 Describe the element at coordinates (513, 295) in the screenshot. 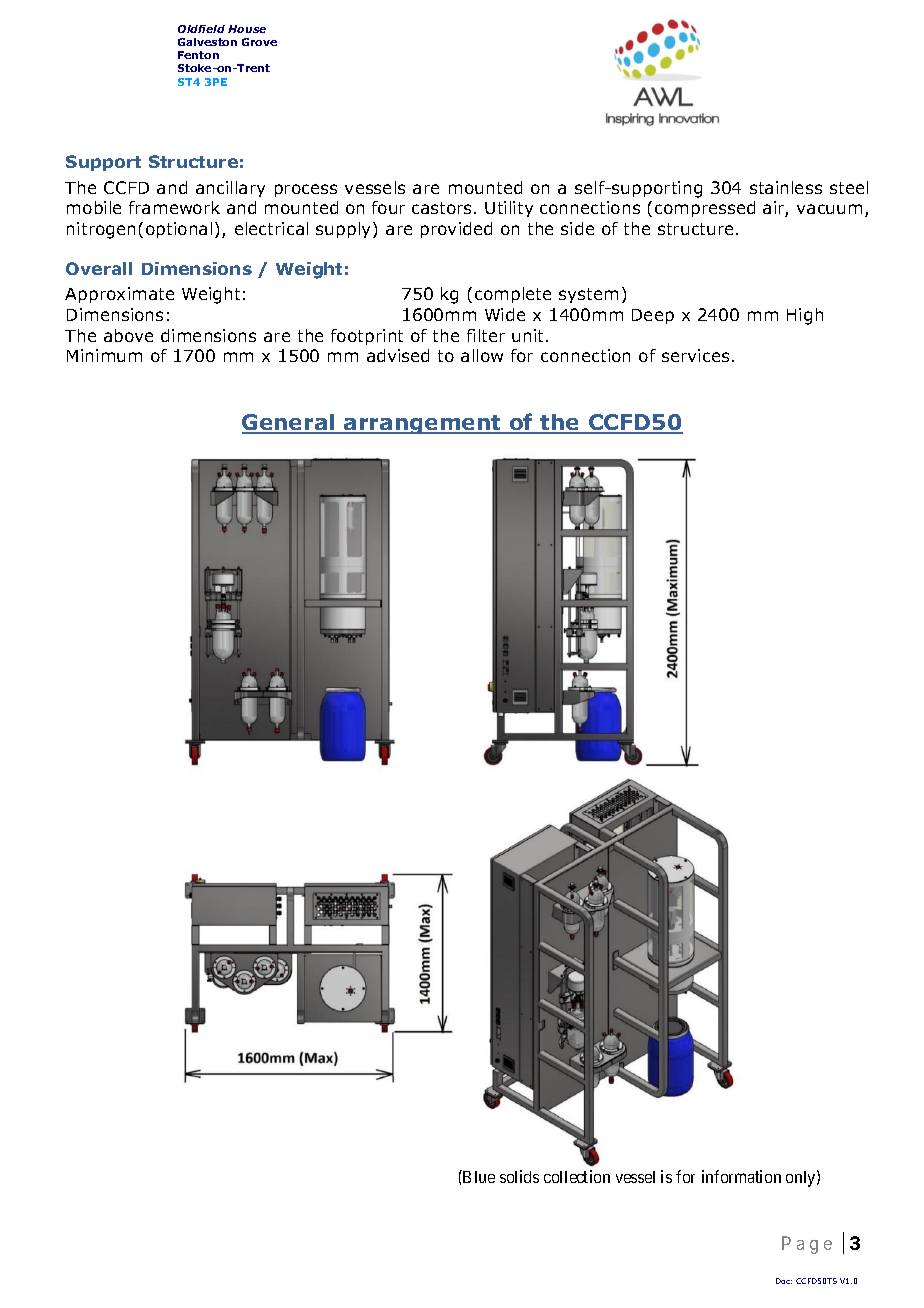

I see `complete` at that location.
